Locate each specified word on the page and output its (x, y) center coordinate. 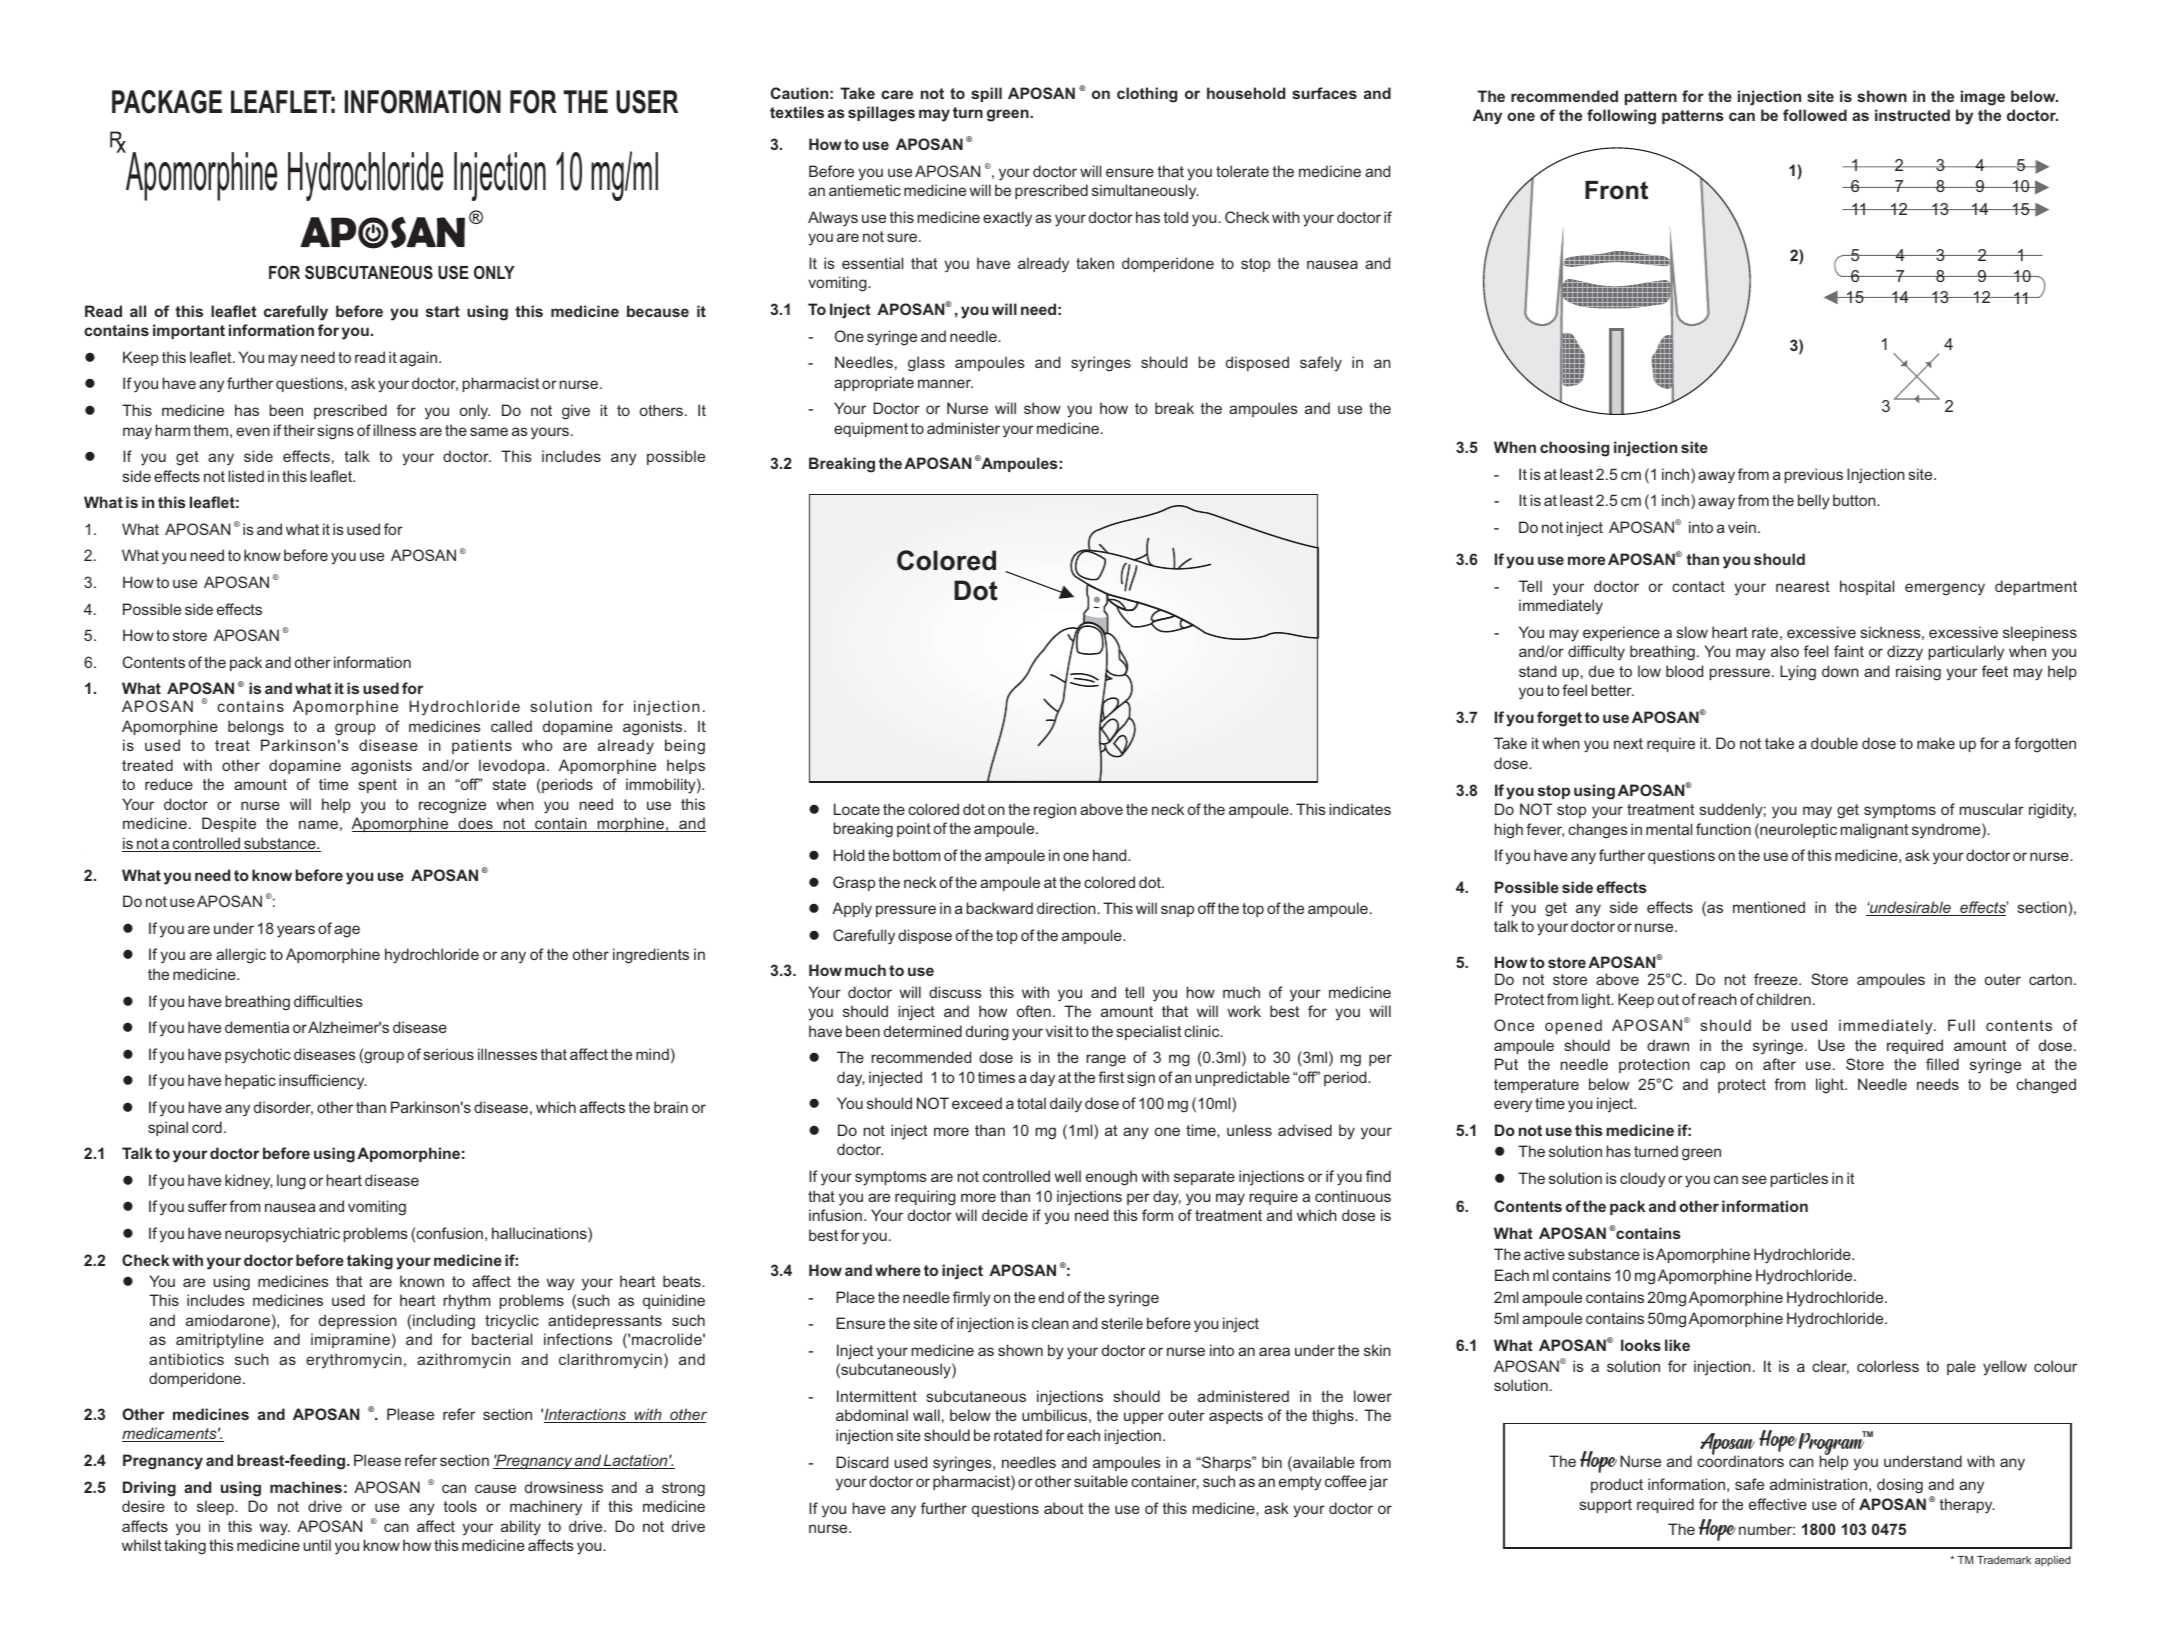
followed (1815, 115)
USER (647, 102)
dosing (1900, 1486)
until (317, 1545)
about (1063, 1508)
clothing (1147, 95)
